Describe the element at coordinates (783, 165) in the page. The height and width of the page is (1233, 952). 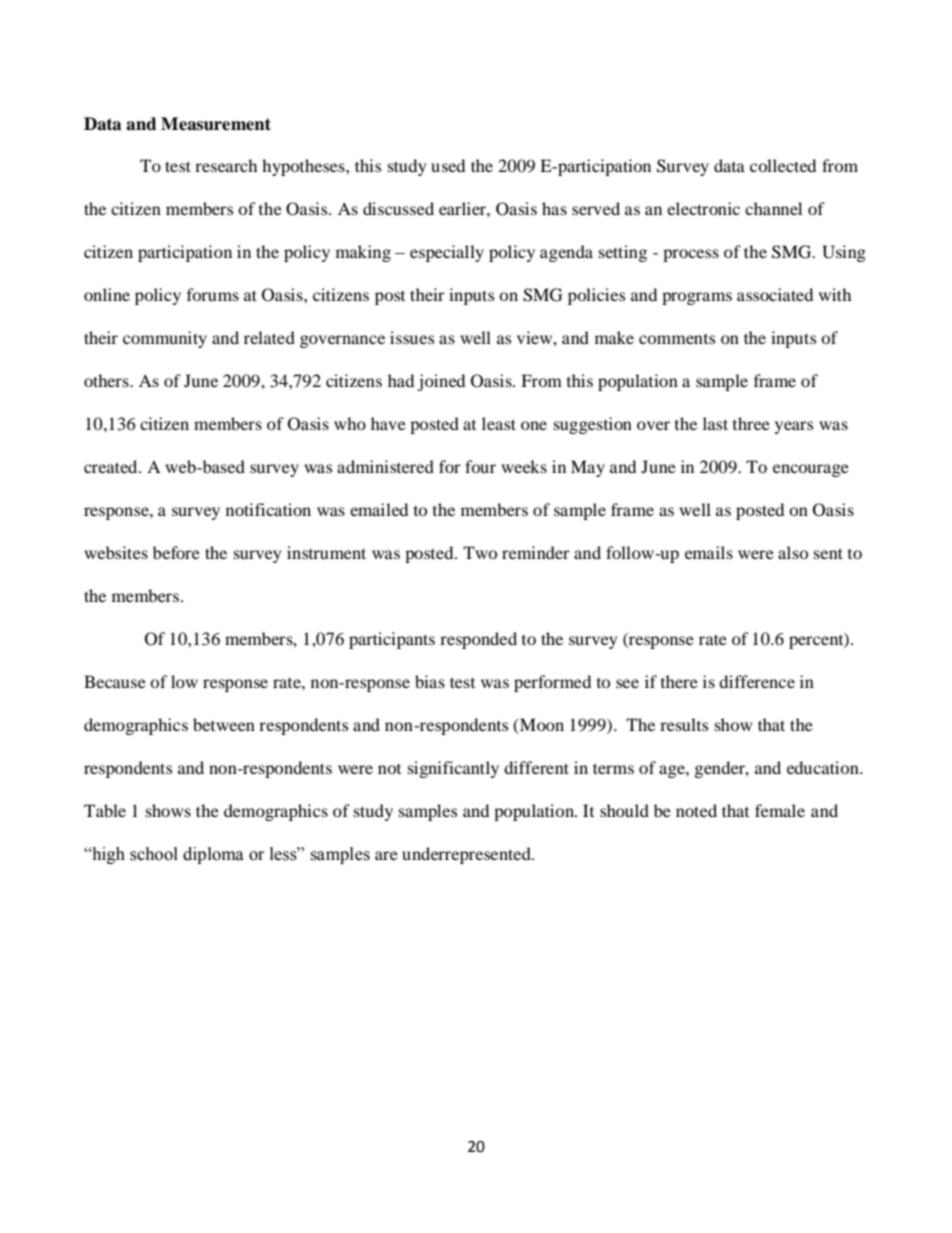
I see `collected` at that location.
